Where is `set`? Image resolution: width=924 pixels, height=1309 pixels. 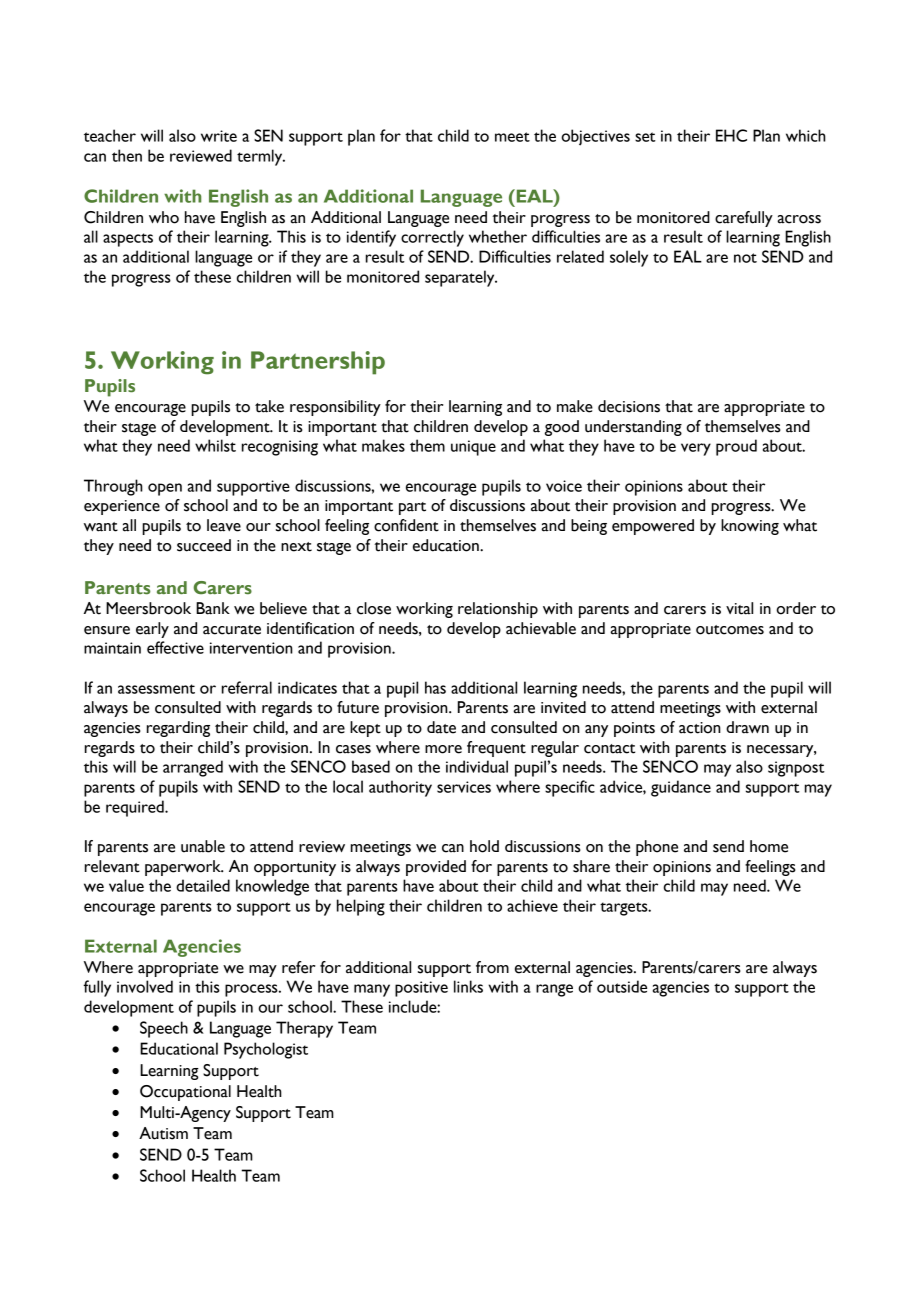
set is located at coordinates (645, 137).
